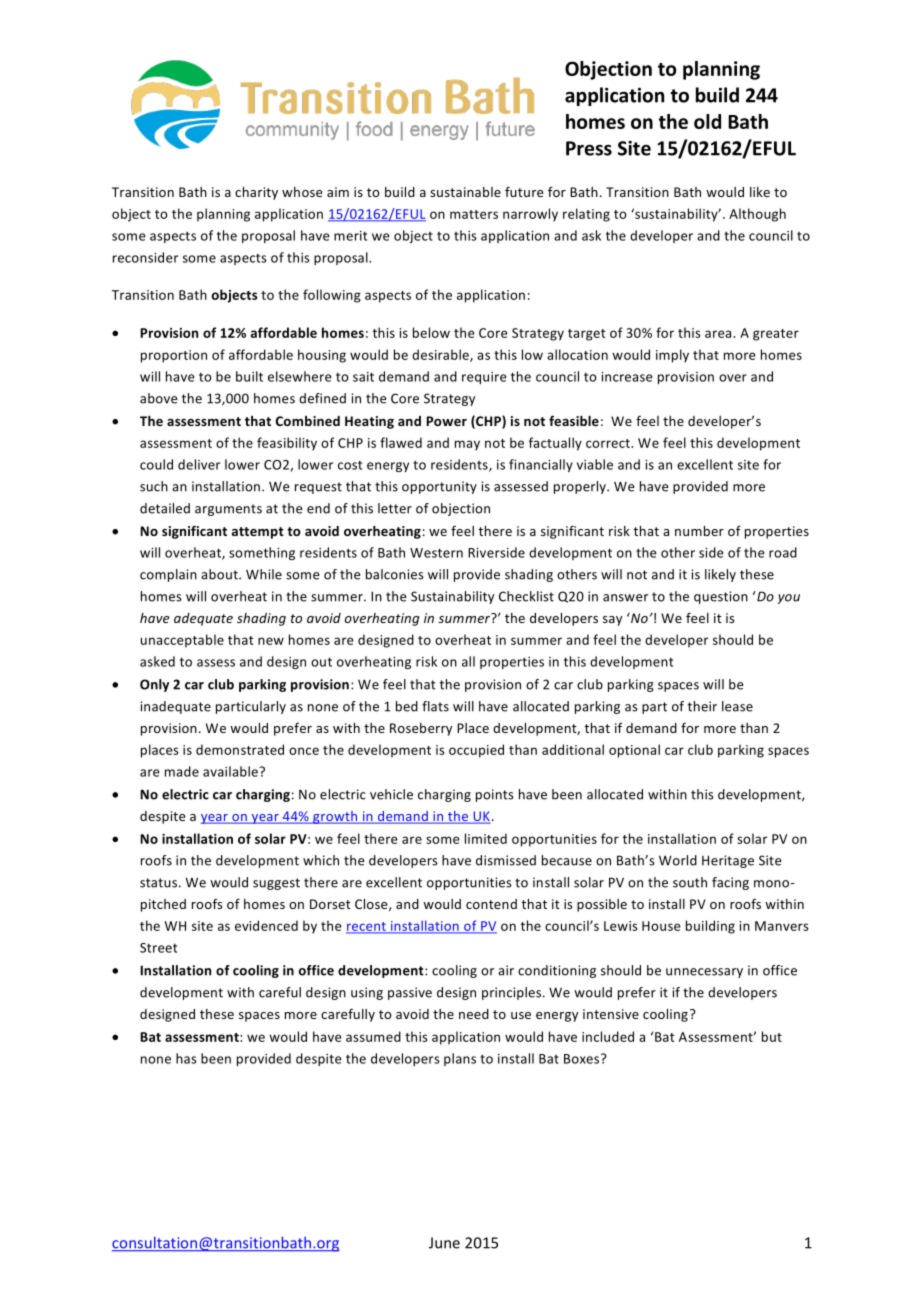  I want to click on old, so click(707, 121).
